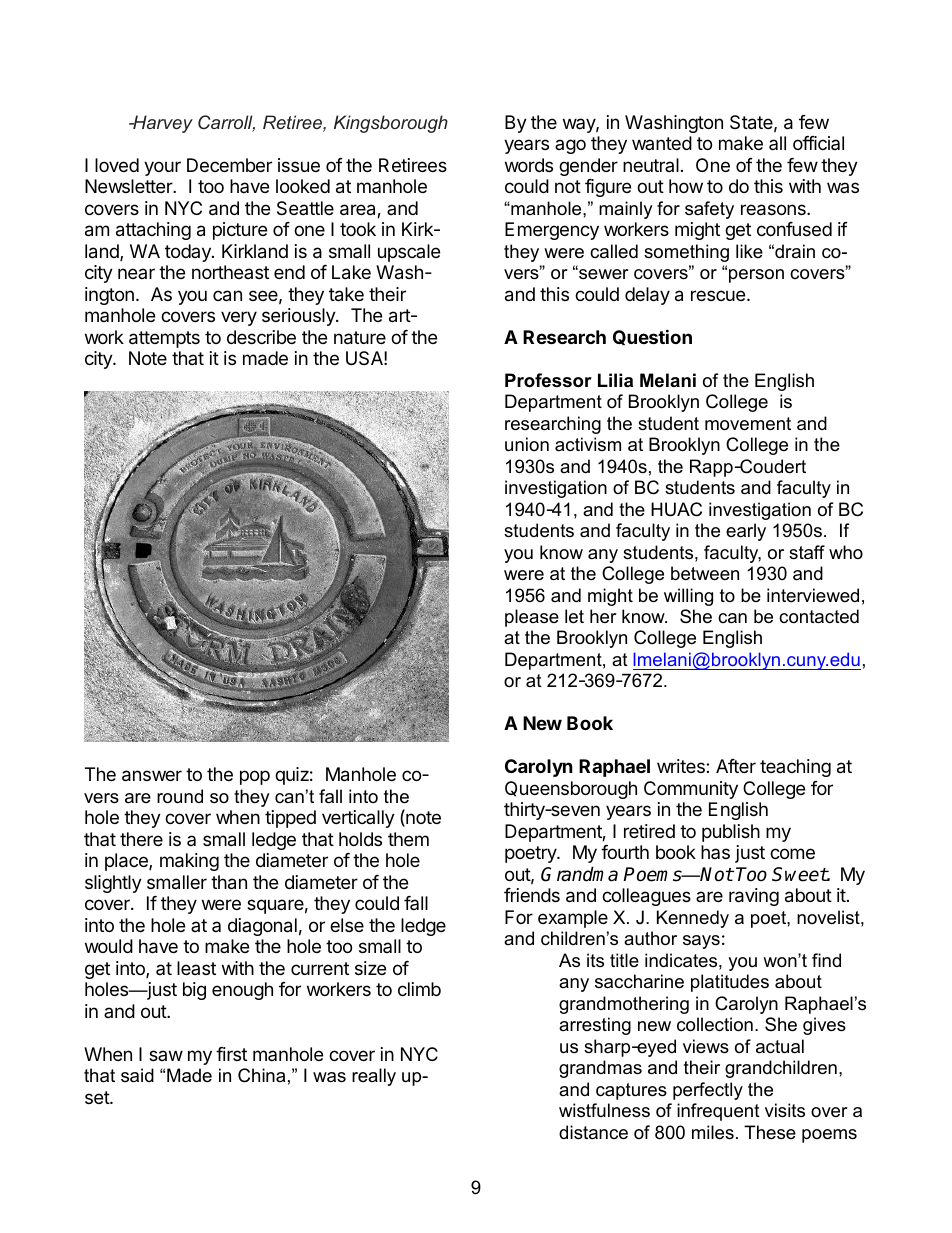 The height and width of the image is (1233, 952). I want to click on visits, so click(785, 1110).
